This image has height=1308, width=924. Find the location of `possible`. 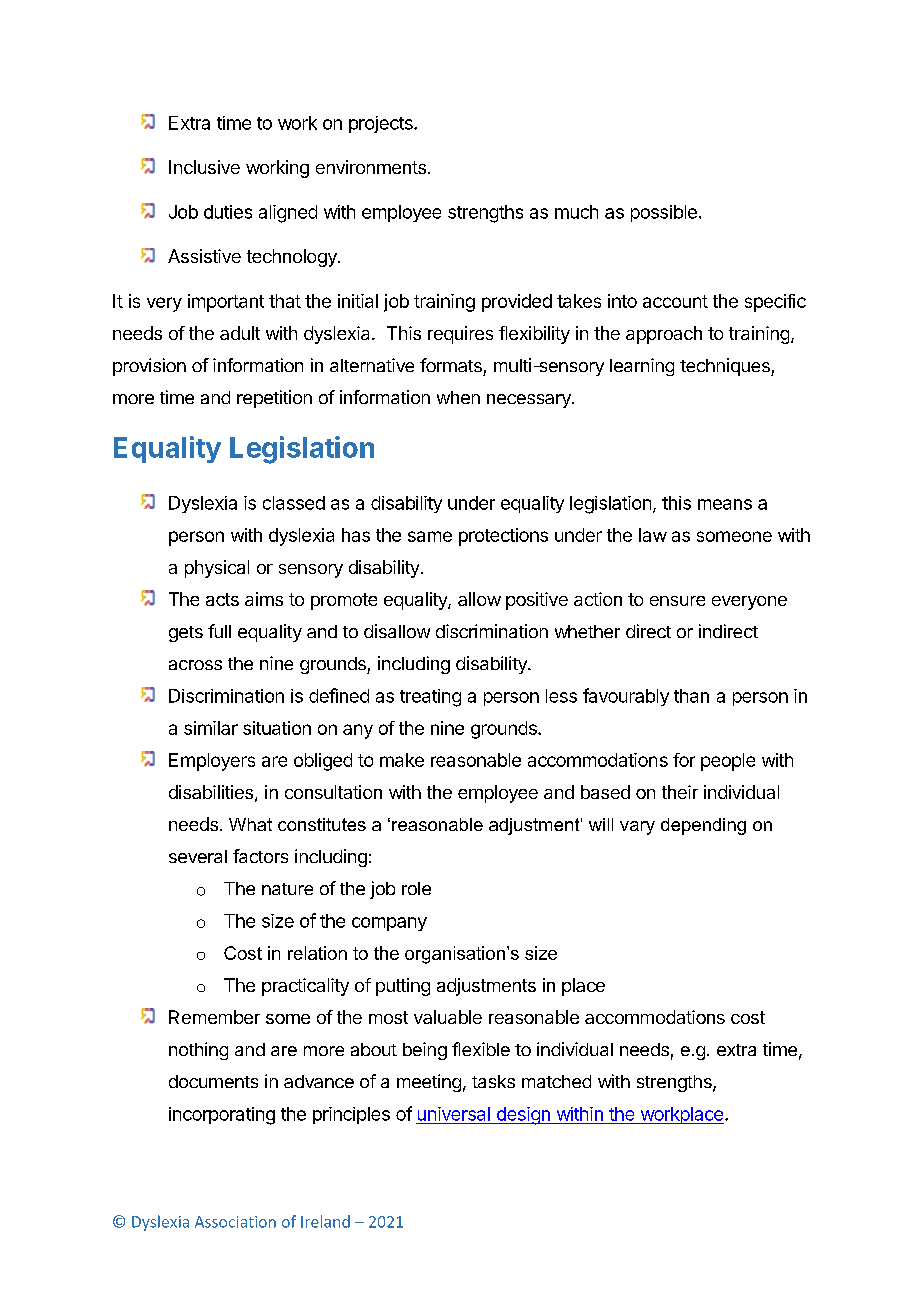

possible is located at coordinates (664, 213).
